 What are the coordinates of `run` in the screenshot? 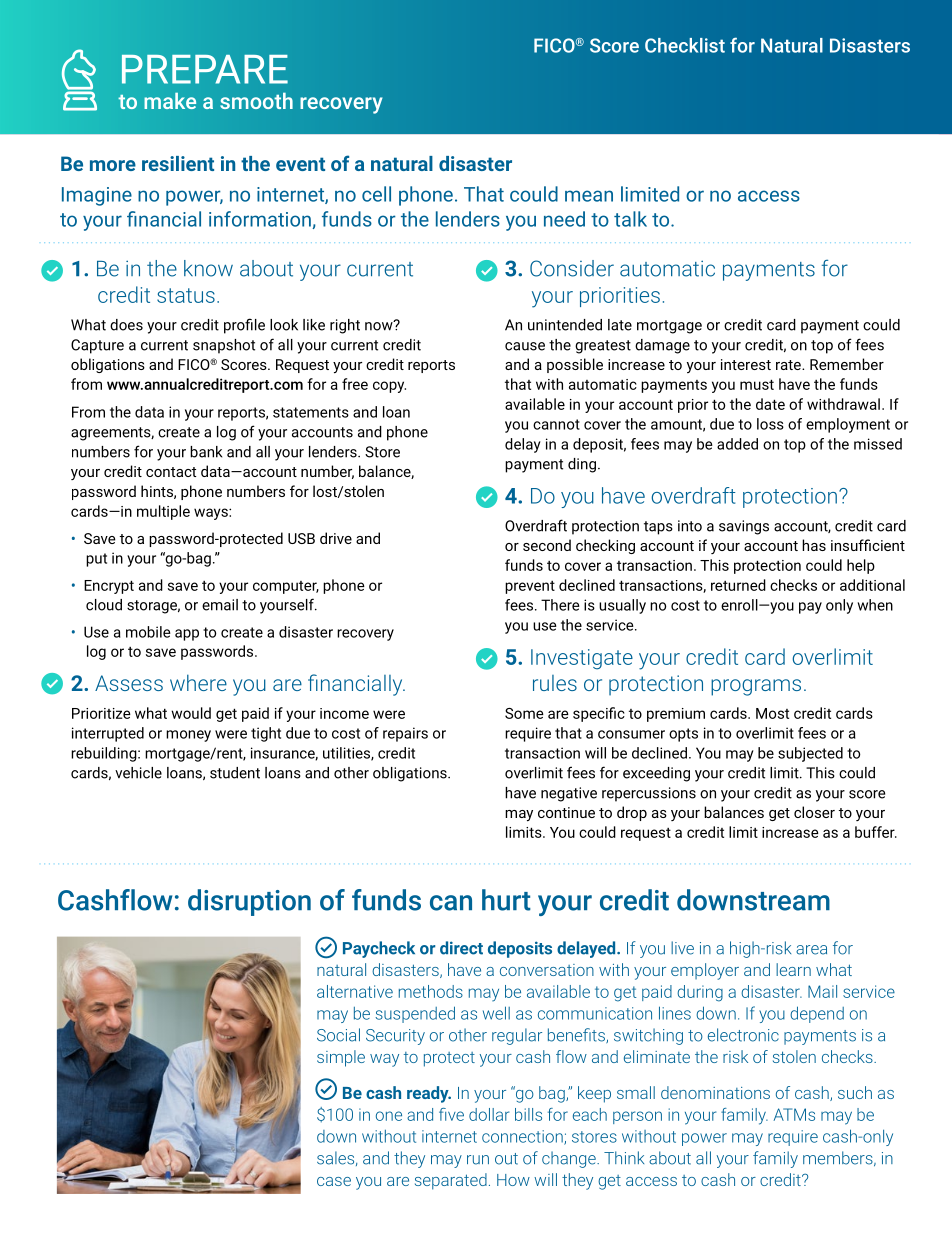 It's located at (478, 1160).
